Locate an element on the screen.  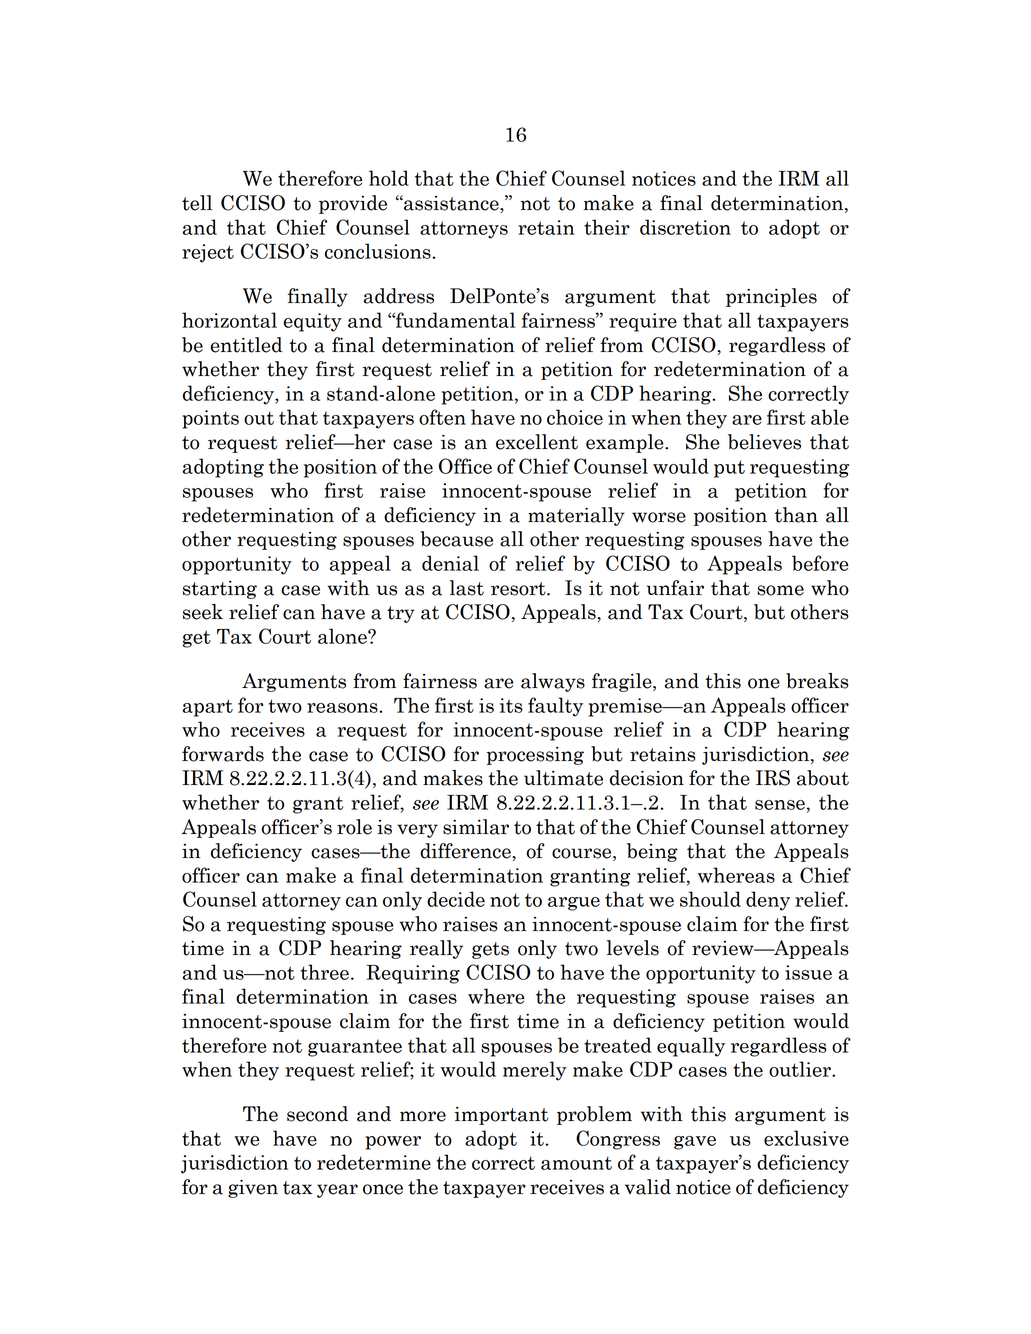
because is located at coordinates (456, 539).
